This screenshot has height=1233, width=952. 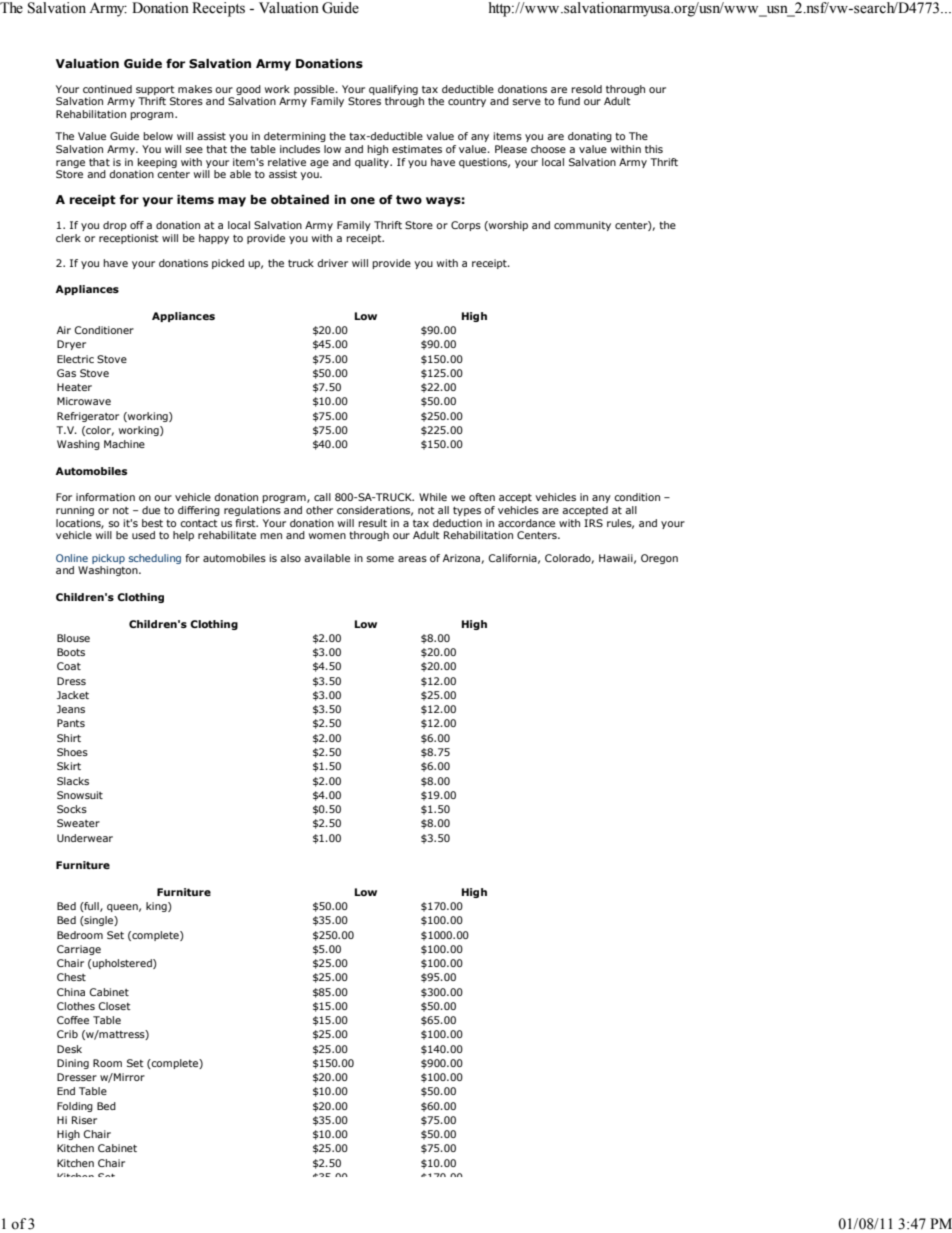 I want to click on below, so click(x=158, y=136).
